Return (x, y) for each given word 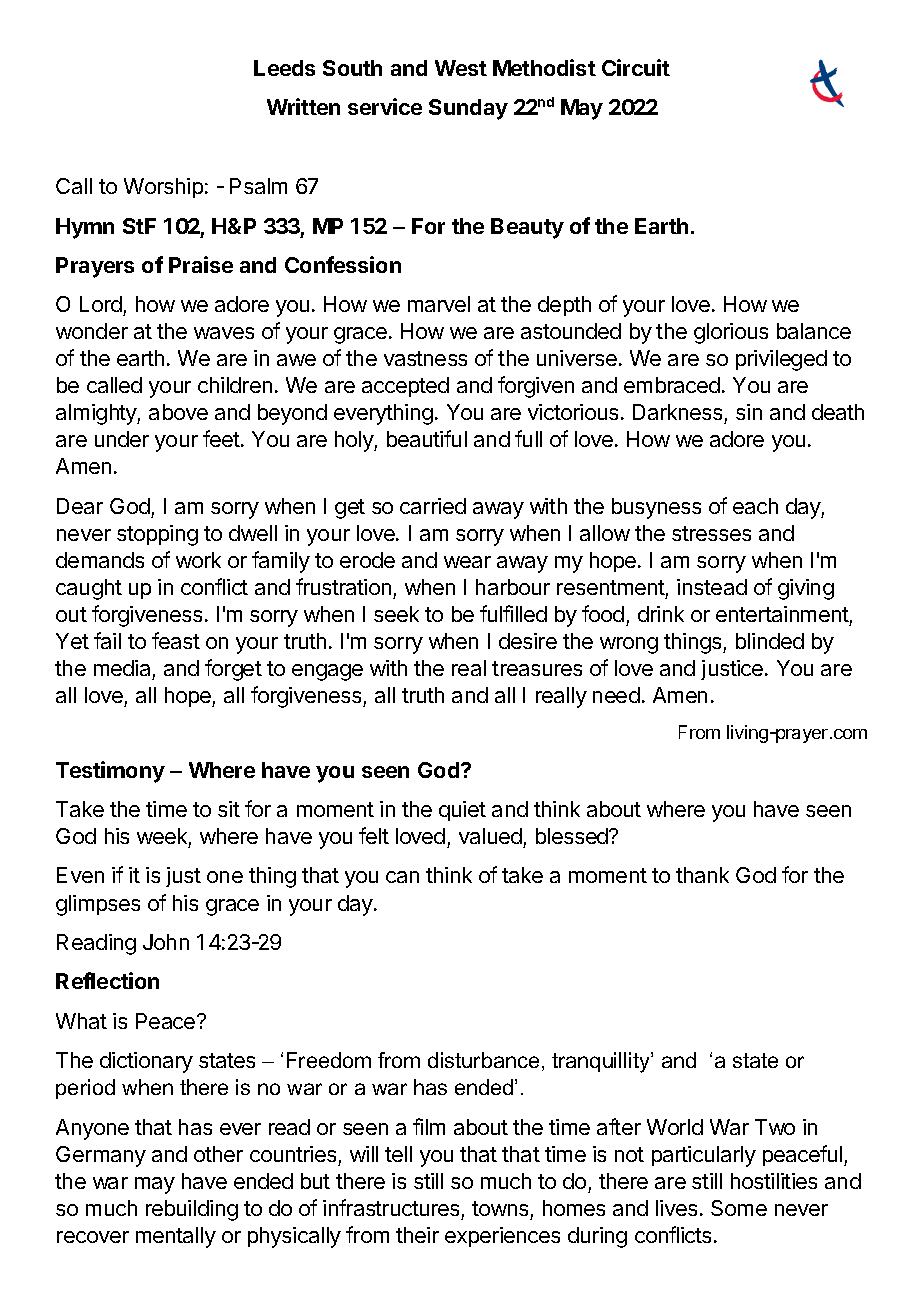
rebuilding (192, 1210)
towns (500, 1208)
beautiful (427, 438)
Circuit (636, 67)
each (755, 506)
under (122, 439)
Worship (163, 188)
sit (229, 809)
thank (702, 875)
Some (739, 1208)
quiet (462, 811)
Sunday (468, 109)
